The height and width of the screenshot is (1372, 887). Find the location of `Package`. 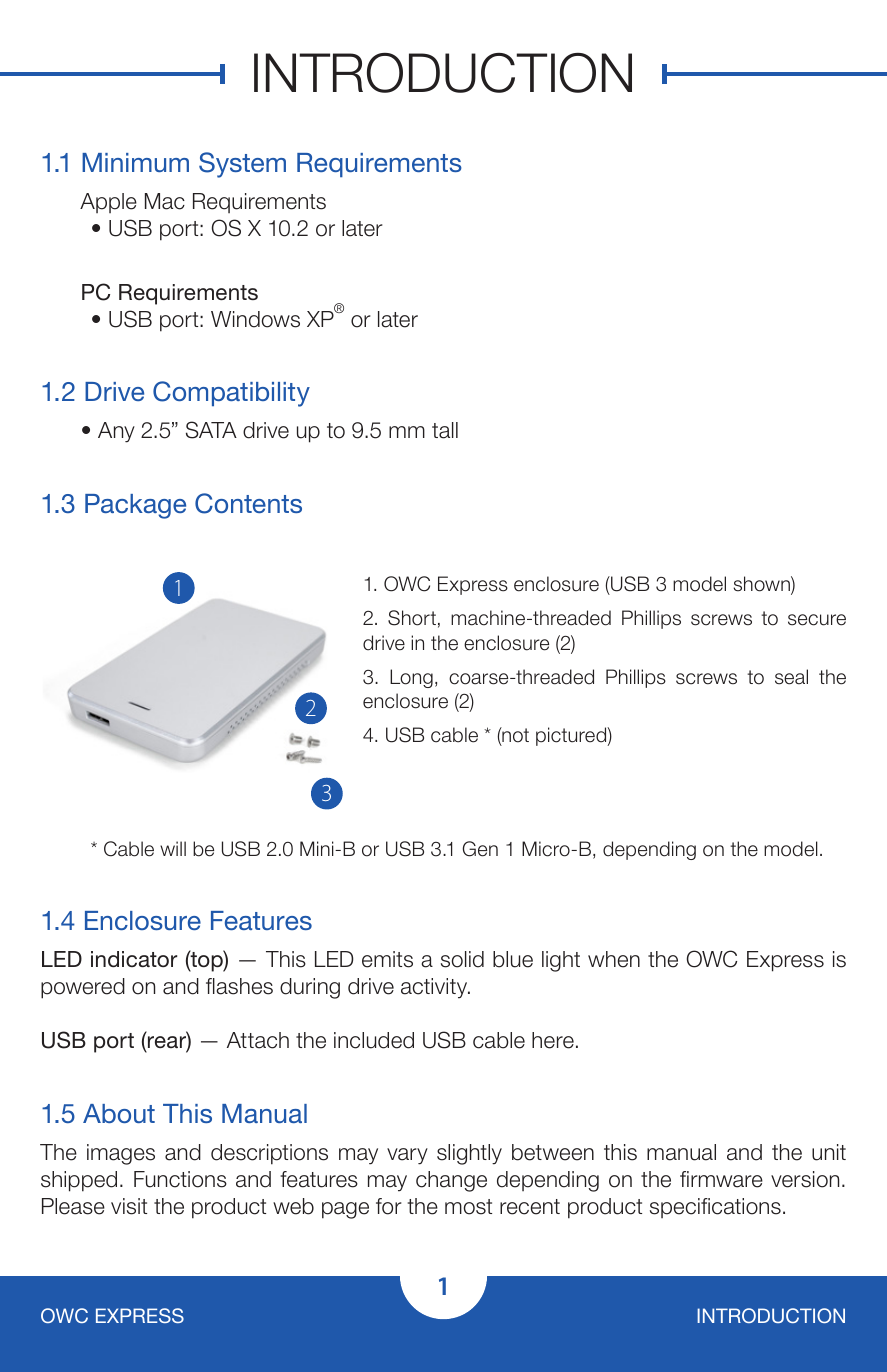

Package is located at coordinates (135, 506).
